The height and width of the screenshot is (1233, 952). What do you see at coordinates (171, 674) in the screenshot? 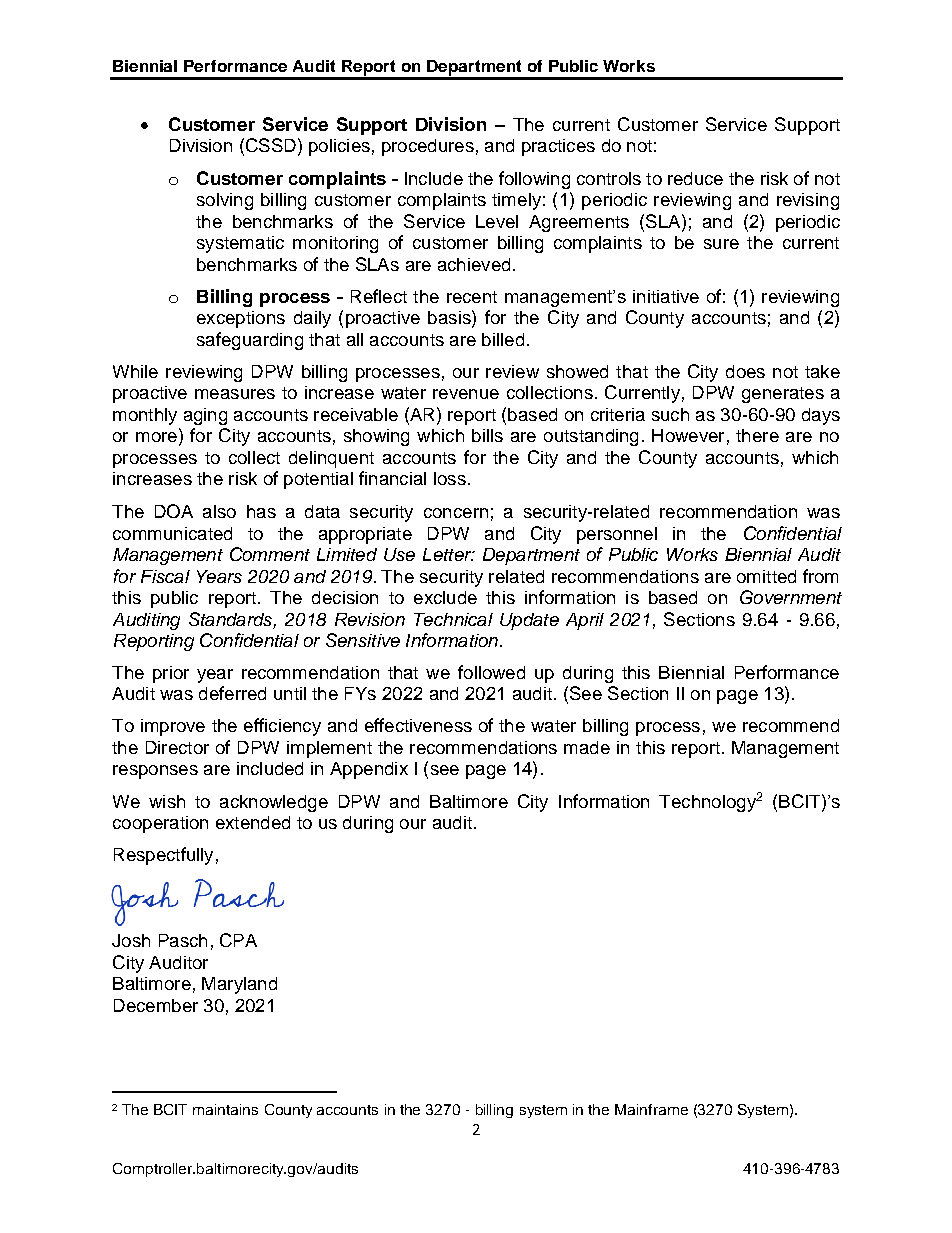
I see `prior` at bounding box center [171, 674].
